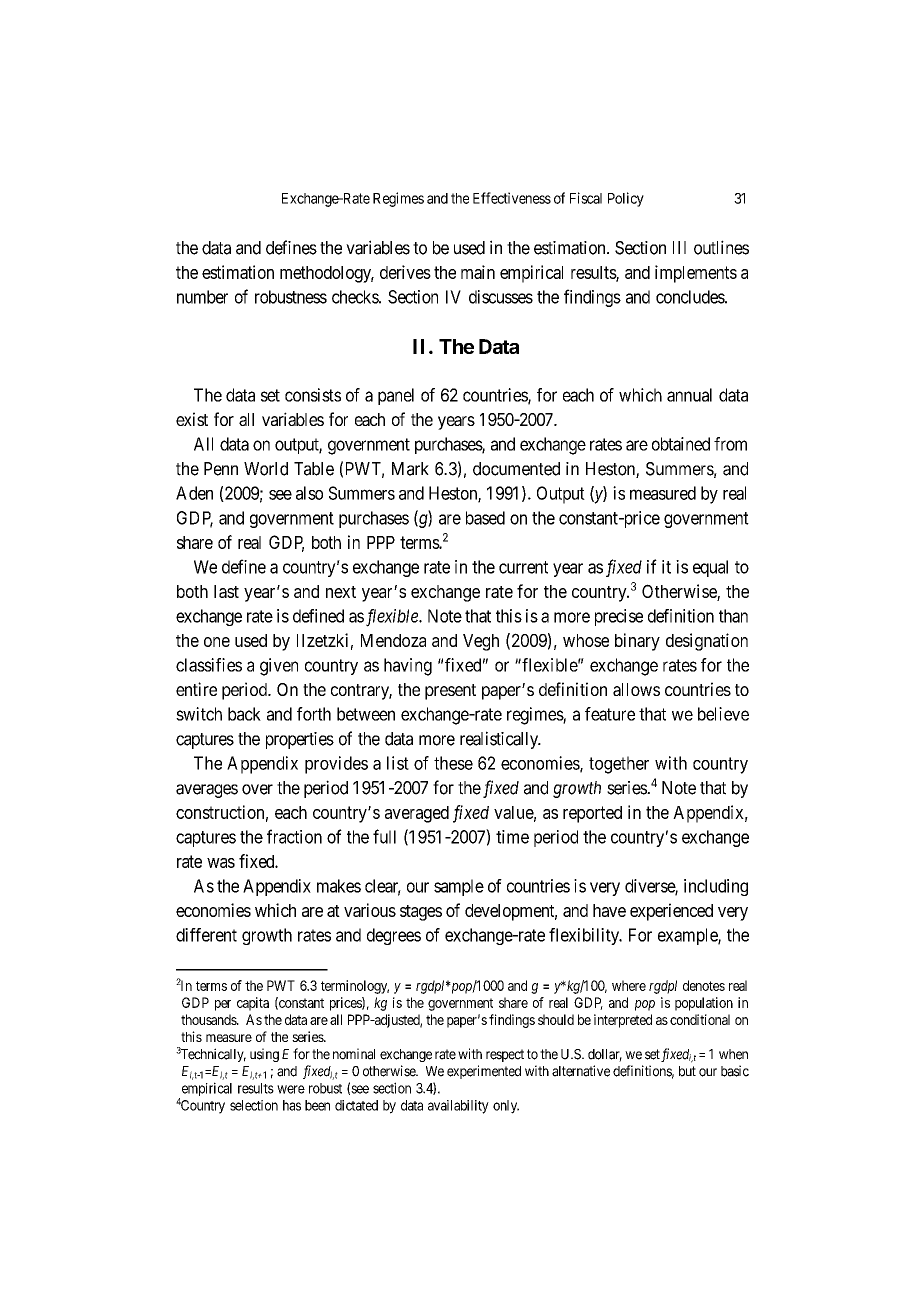 This page has height=1308, width=924. I want to click on World, so click(266, 469).
